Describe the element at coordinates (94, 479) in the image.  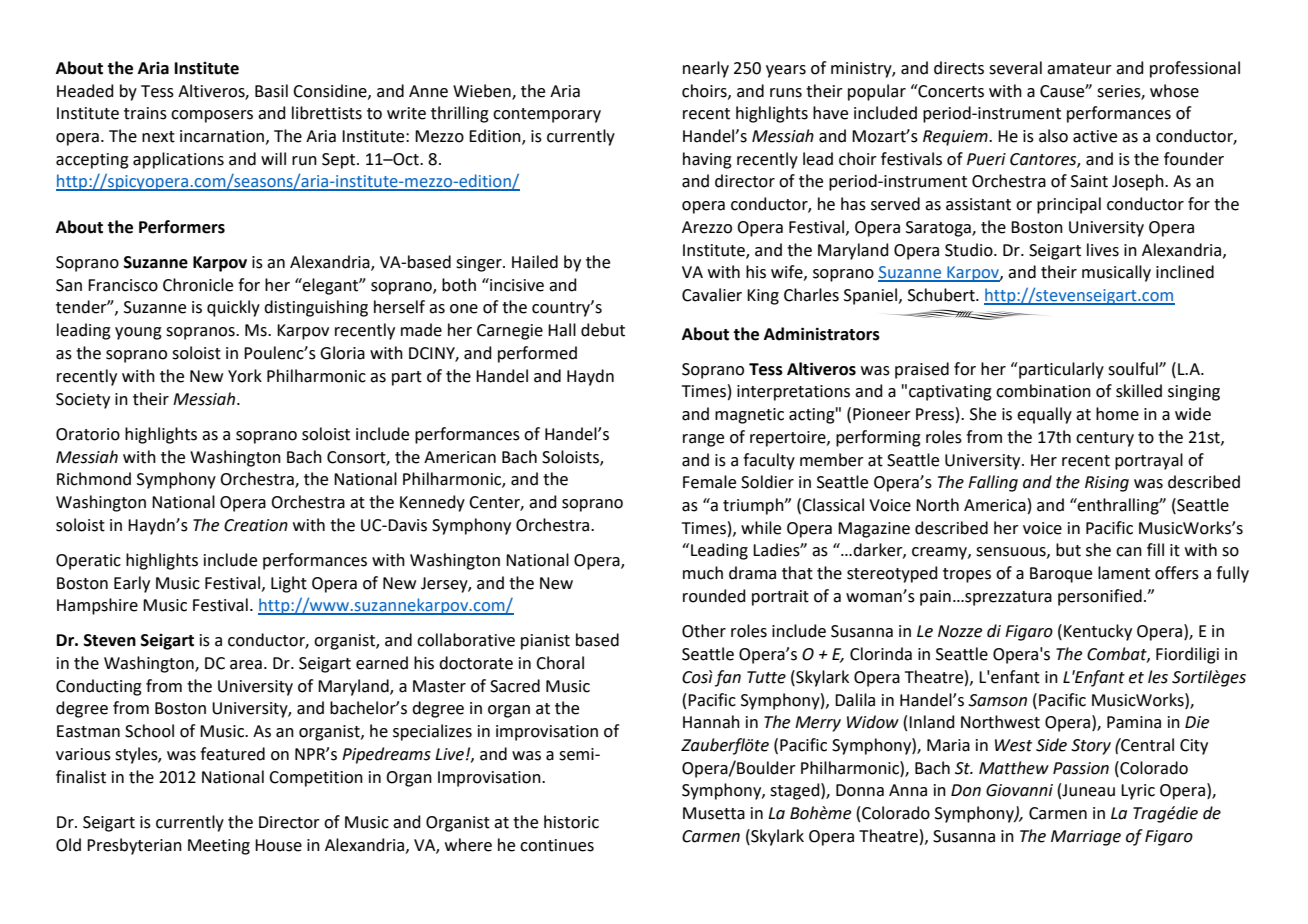
I see `Richmond` at that location.
